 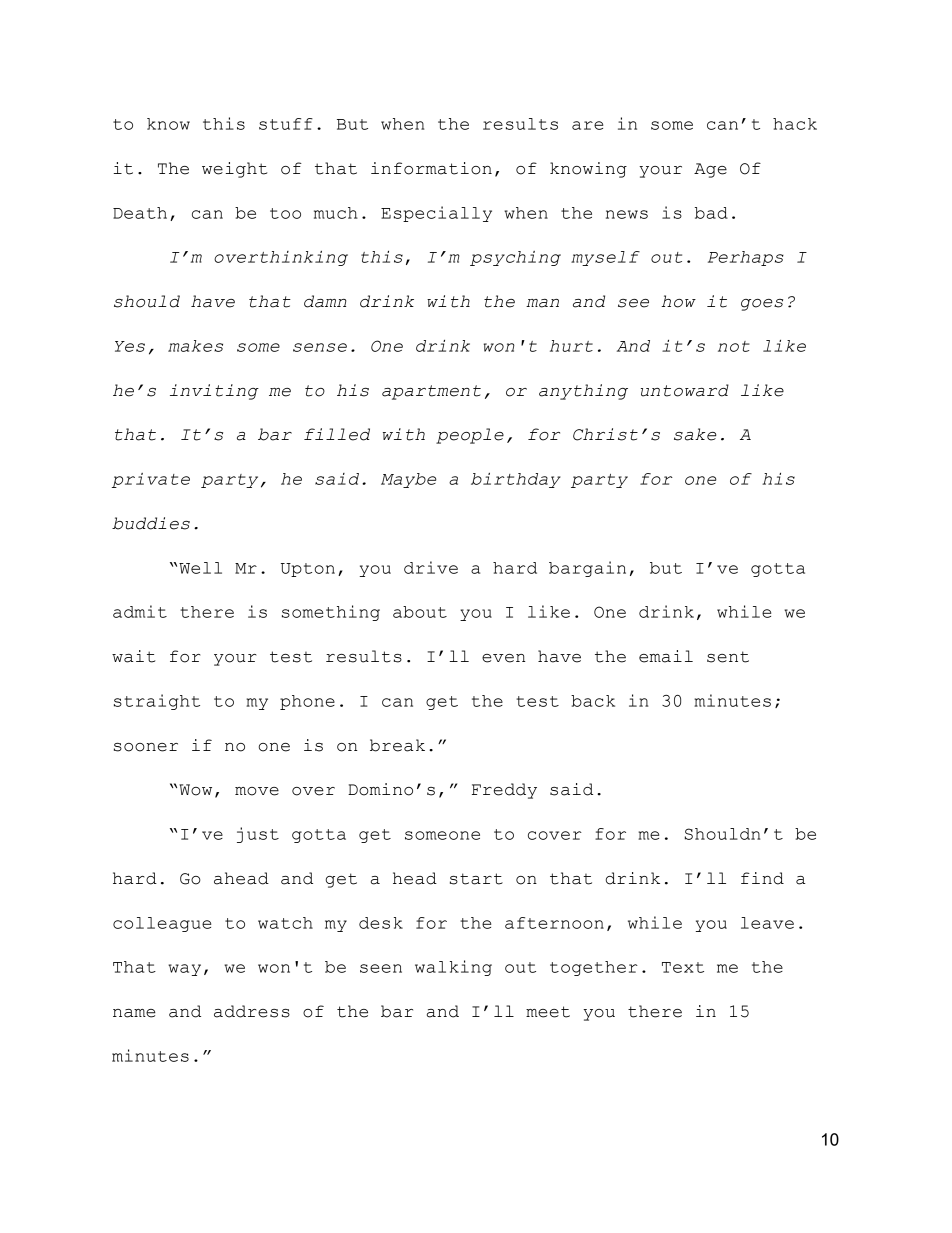 What do you see at coordinates (587, 569) in the screenshot?
I see `bargain` at bounding box center [587, 569].
